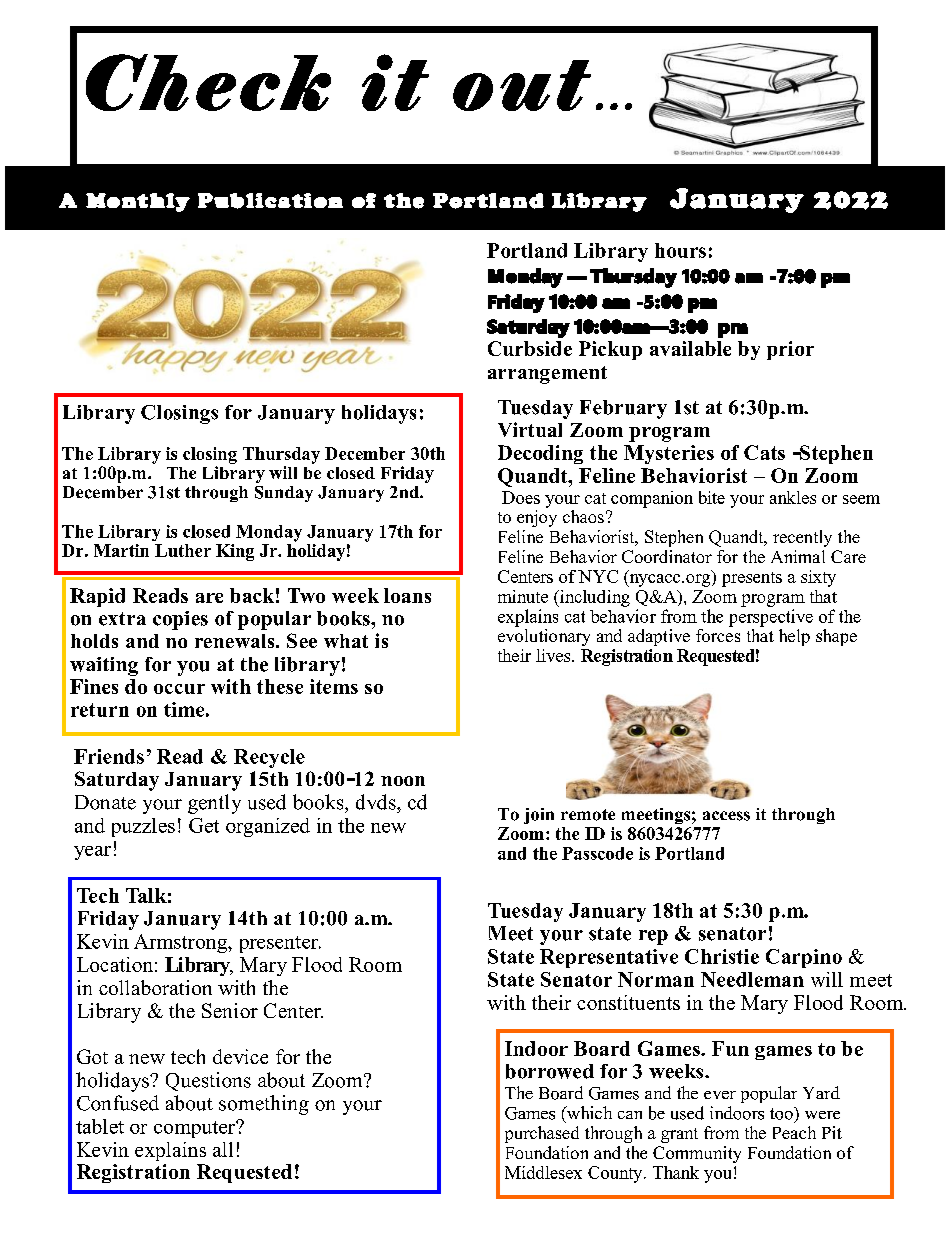 The image size is (952, 1233). I want to click on Luther, so click(183, 550).
